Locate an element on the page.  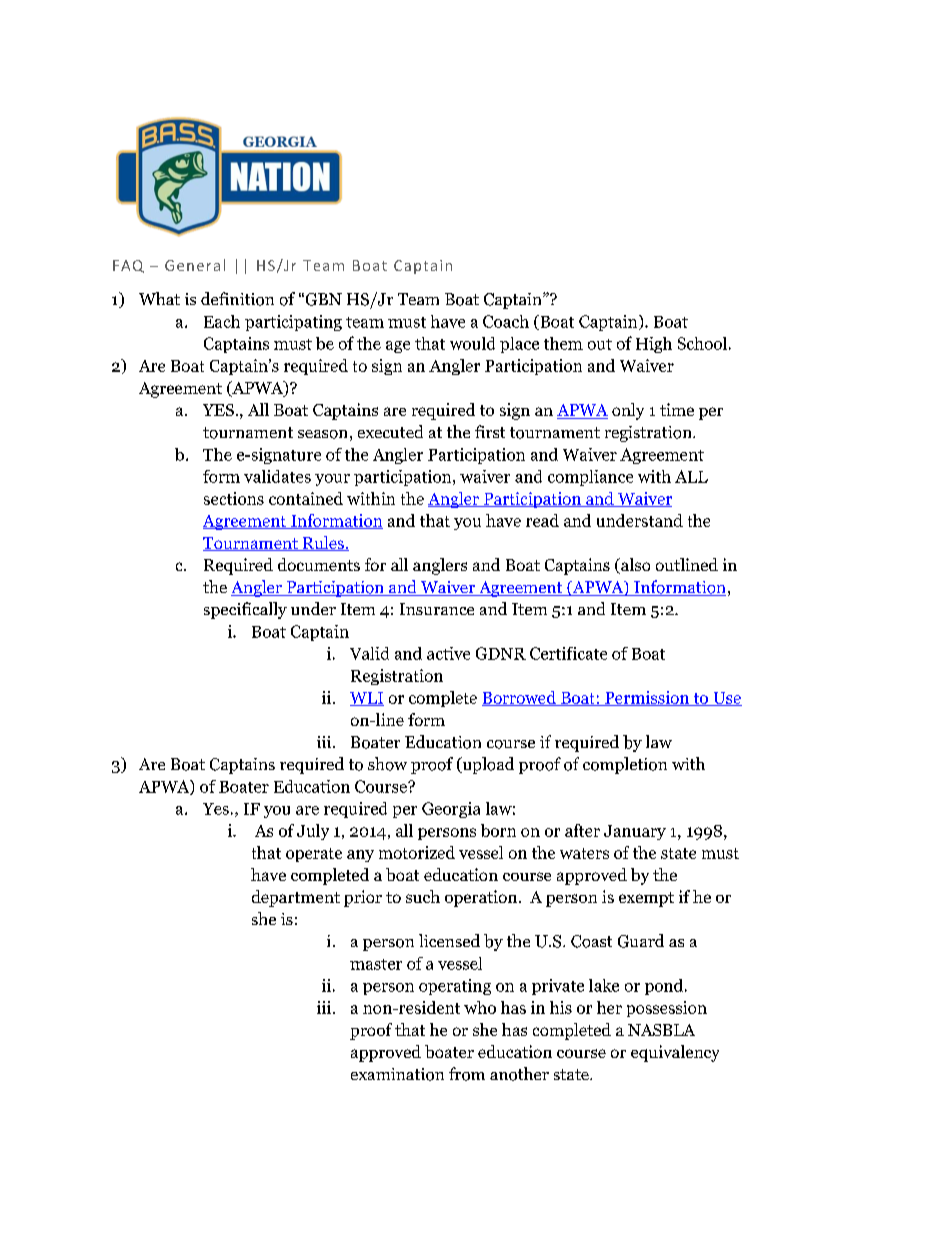
examination is located at coordinates (397, 1074).
